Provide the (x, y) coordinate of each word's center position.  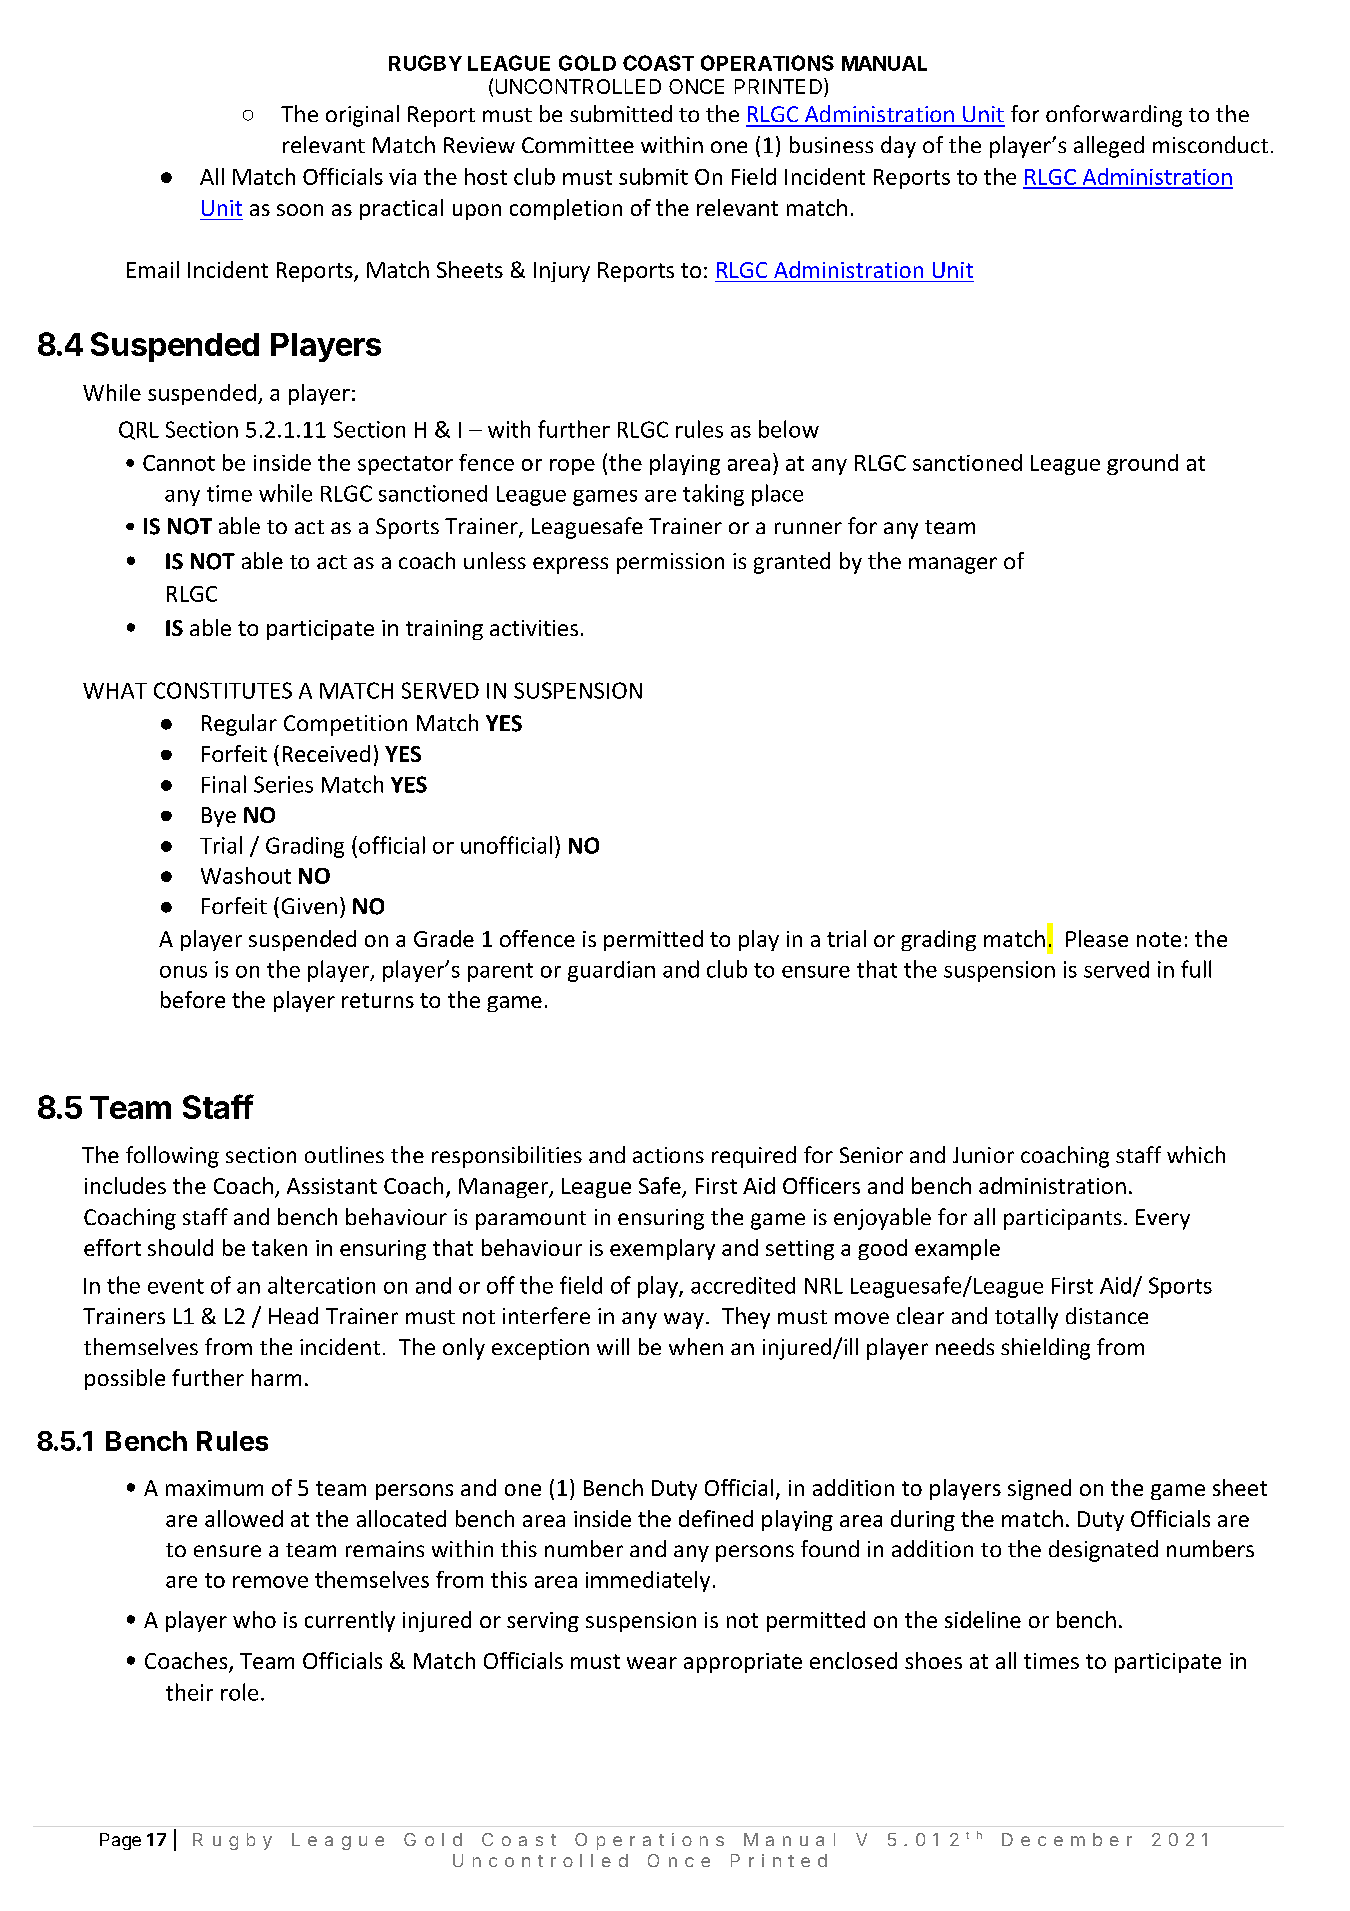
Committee (578, 145)
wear (652, 1663)
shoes (933, 1660)
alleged (1109, 147)
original (362, 116)
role (239, 1692)
